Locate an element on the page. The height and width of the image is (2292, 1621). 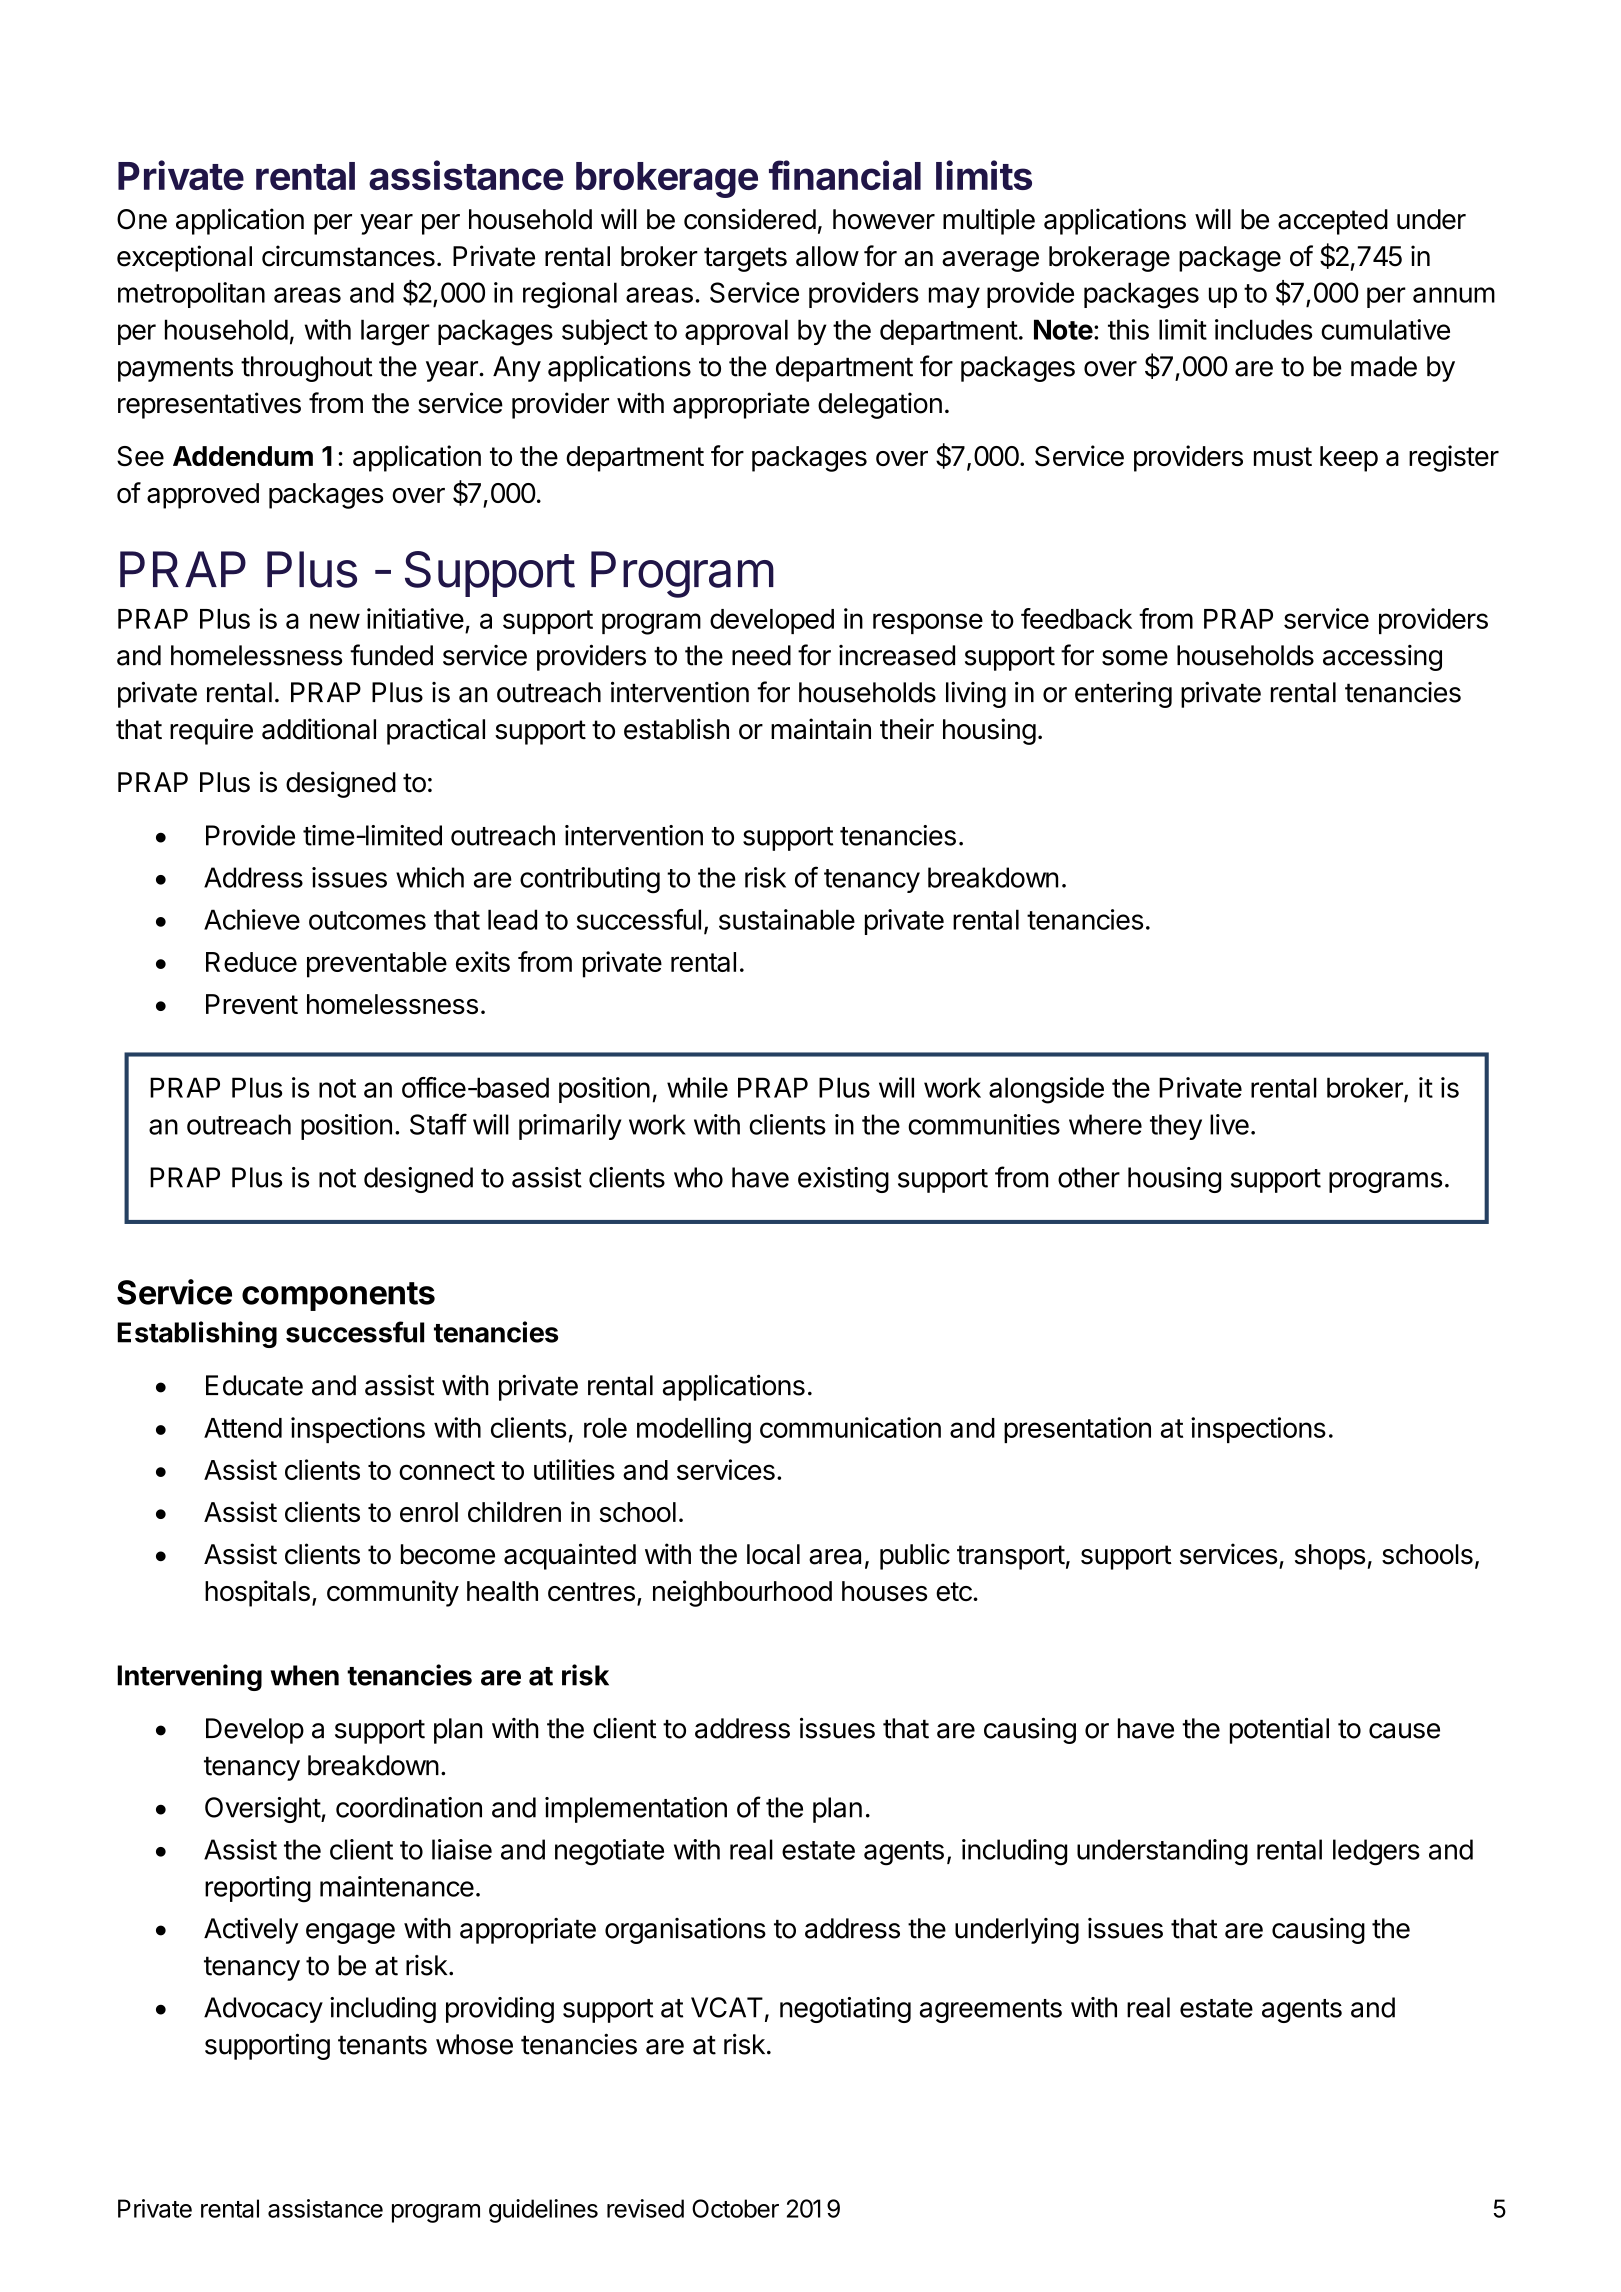
October is located at coordinates (735, 2208).
